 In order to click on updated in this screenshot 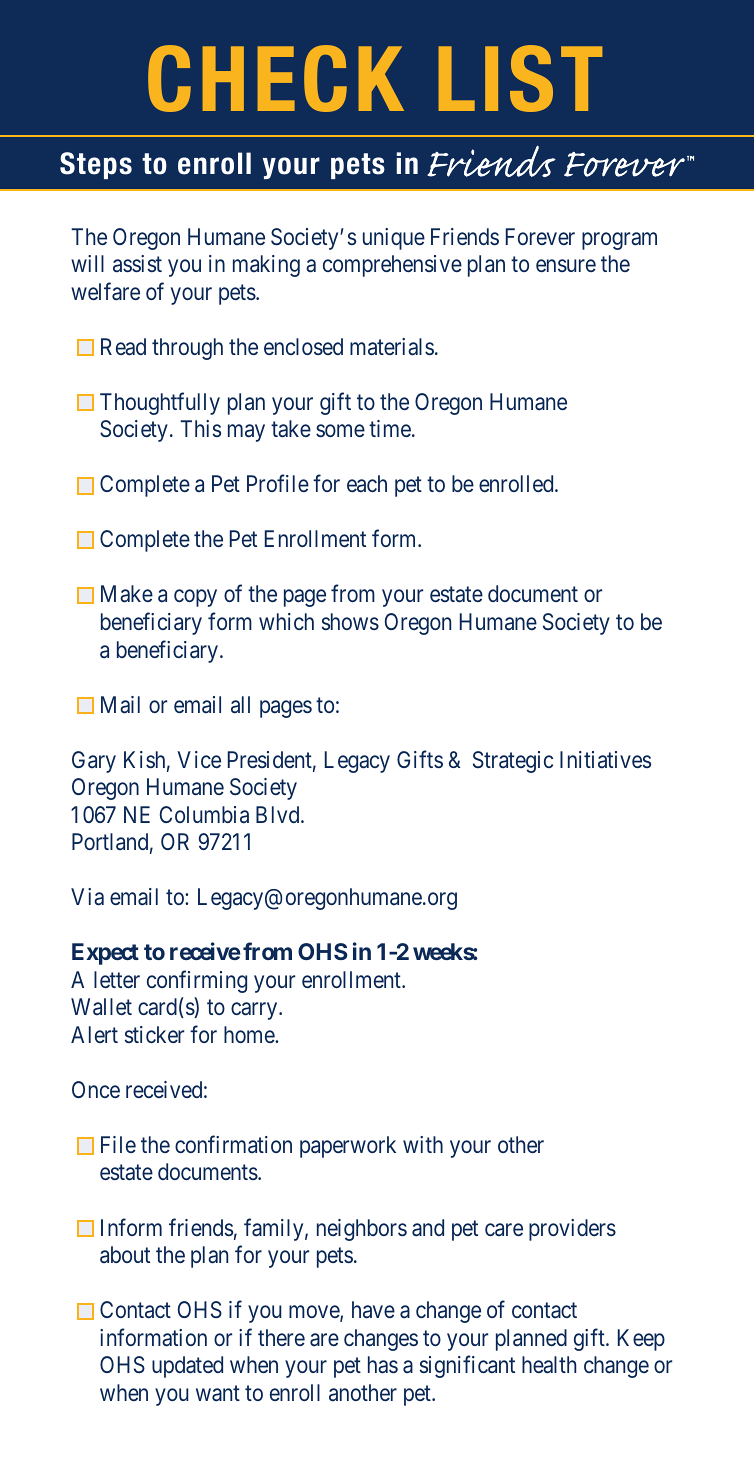, I will do `click(187, 1367)`.
